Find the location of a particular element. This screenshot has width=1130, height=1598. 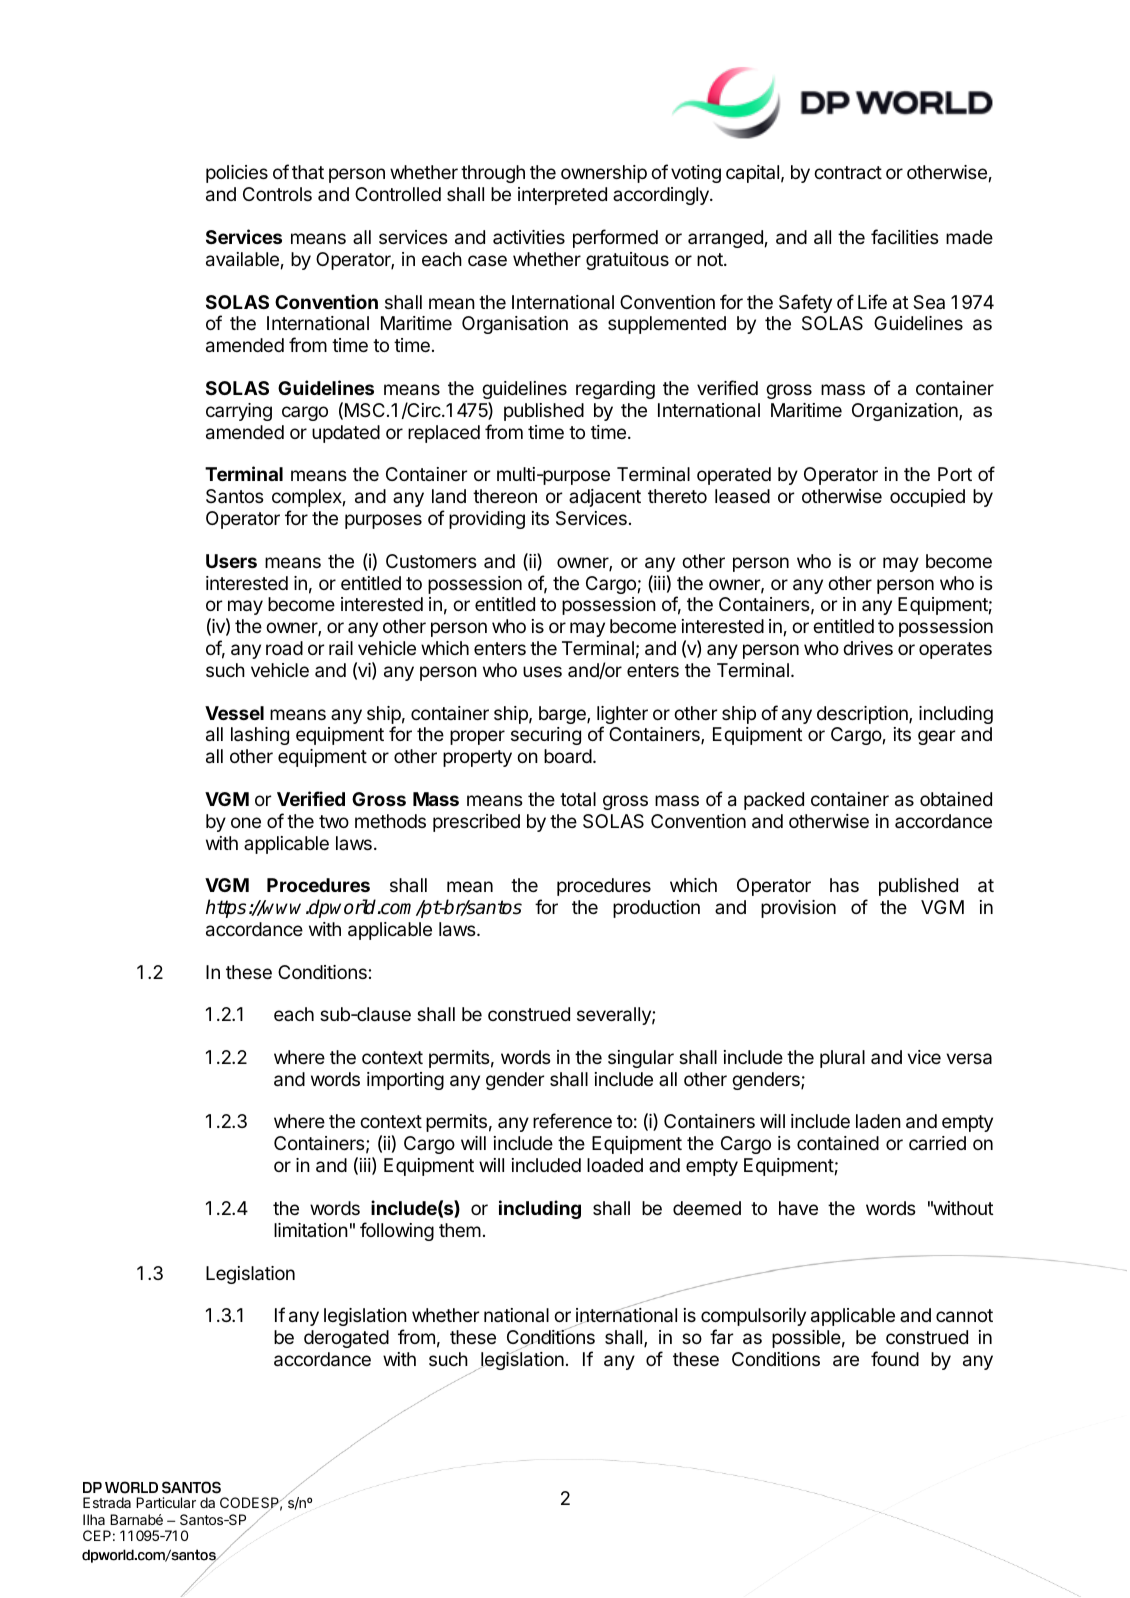

has is located at coordinates (844, 885).
